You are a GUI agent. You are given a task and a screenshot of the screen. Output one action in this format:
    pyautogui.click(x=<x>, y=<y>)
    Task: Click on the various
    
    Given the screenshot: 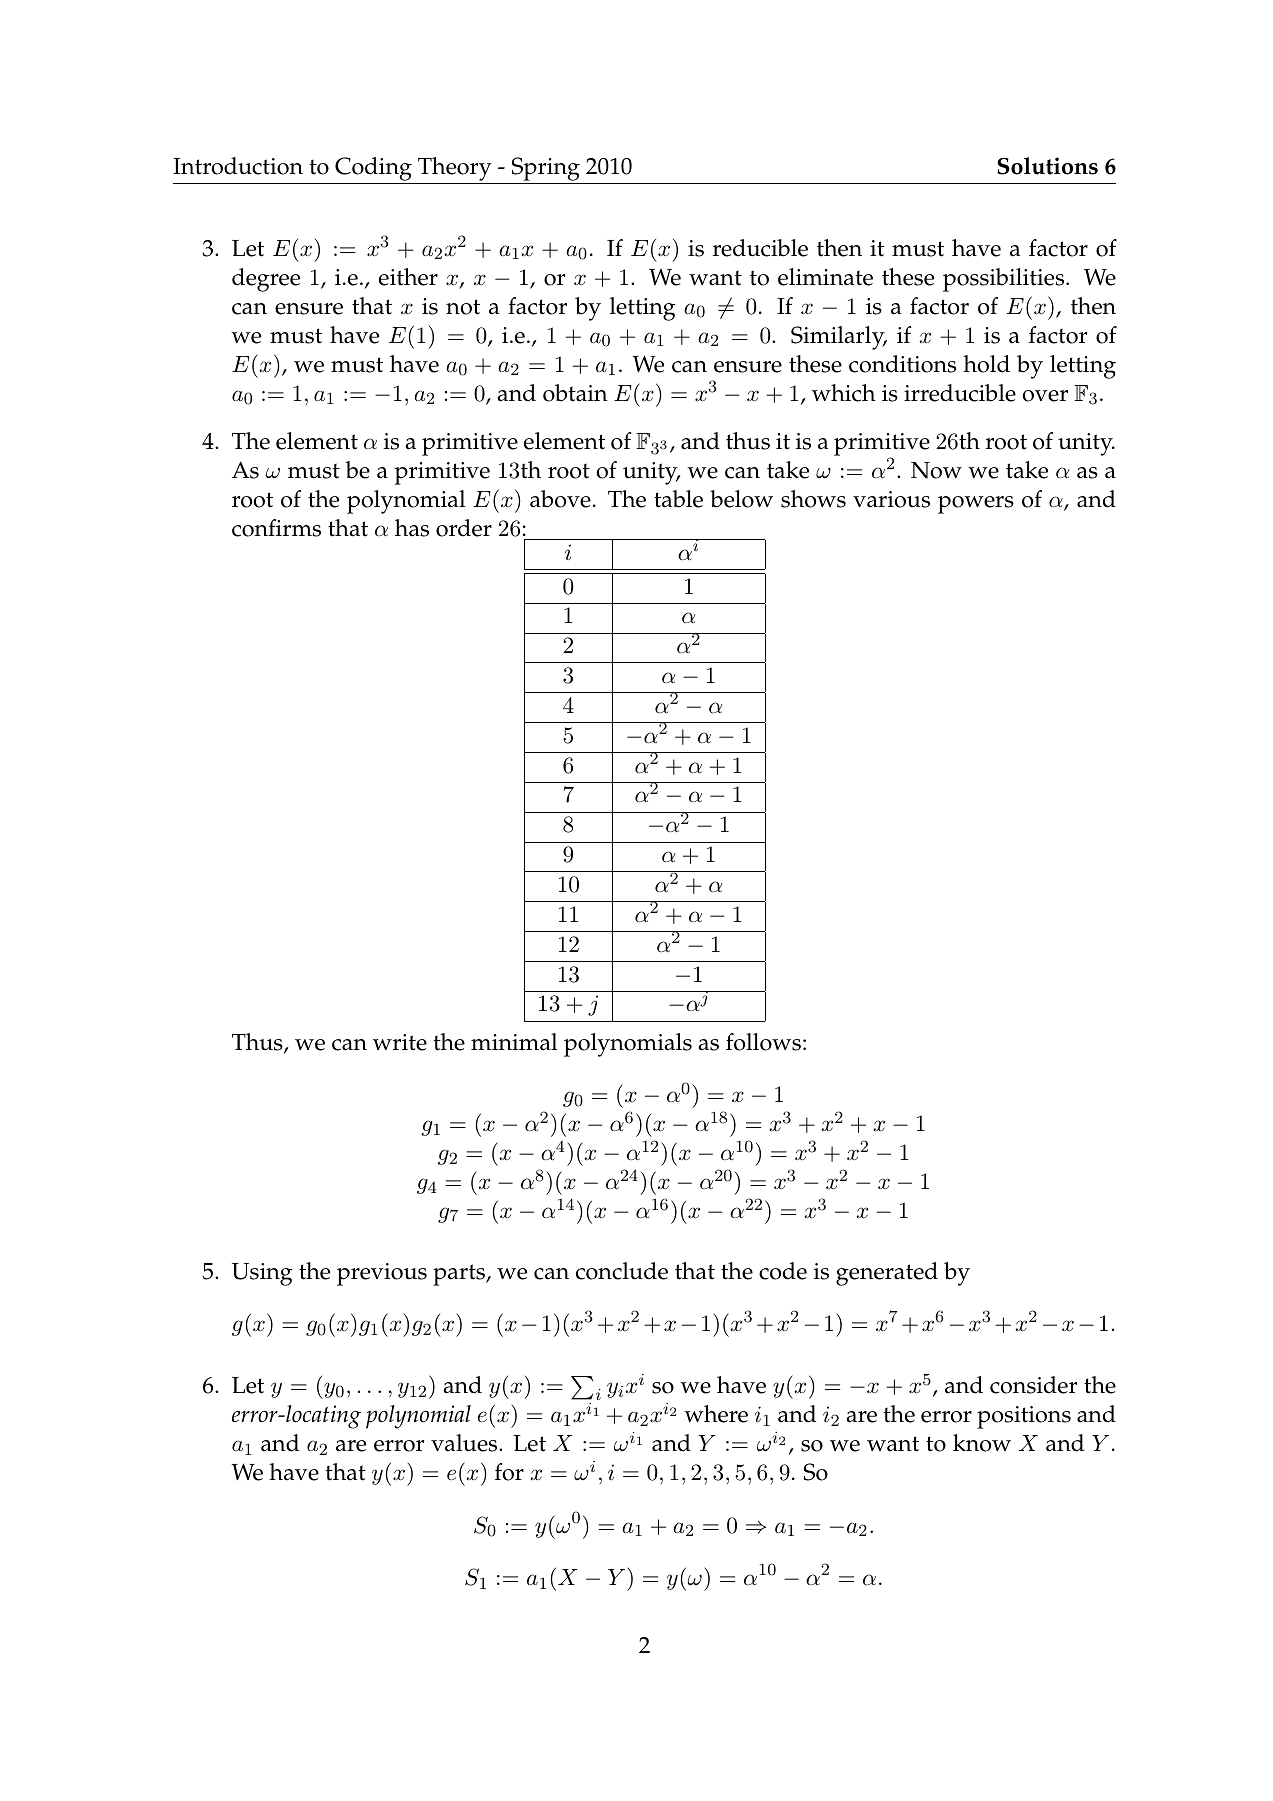 What is the action you would take?
    pyautogui.click(x=891, y=499)
